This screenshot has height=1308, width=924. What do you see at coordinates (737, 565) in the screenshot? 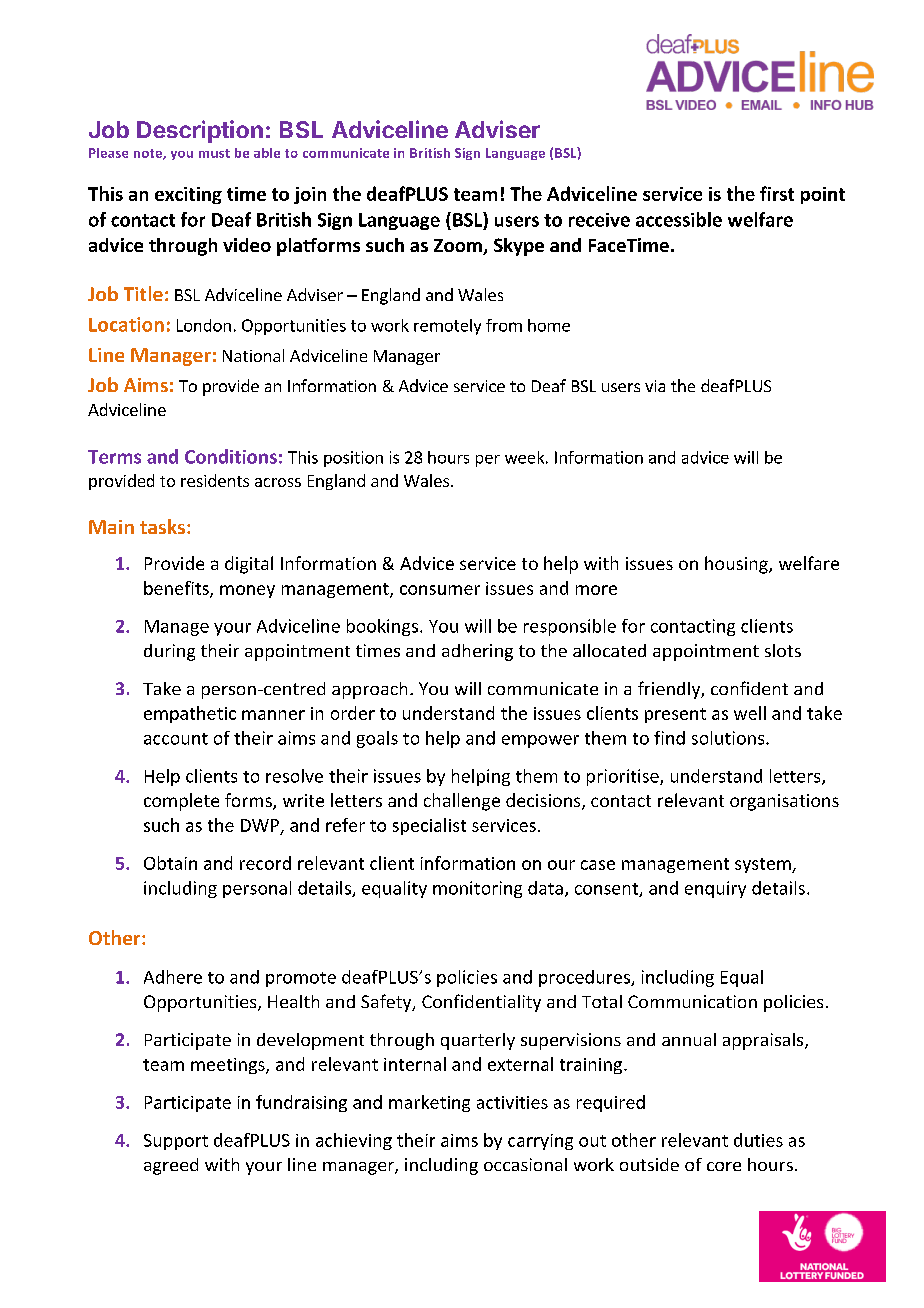
I see `housing` at bounding box center [737, 565].
